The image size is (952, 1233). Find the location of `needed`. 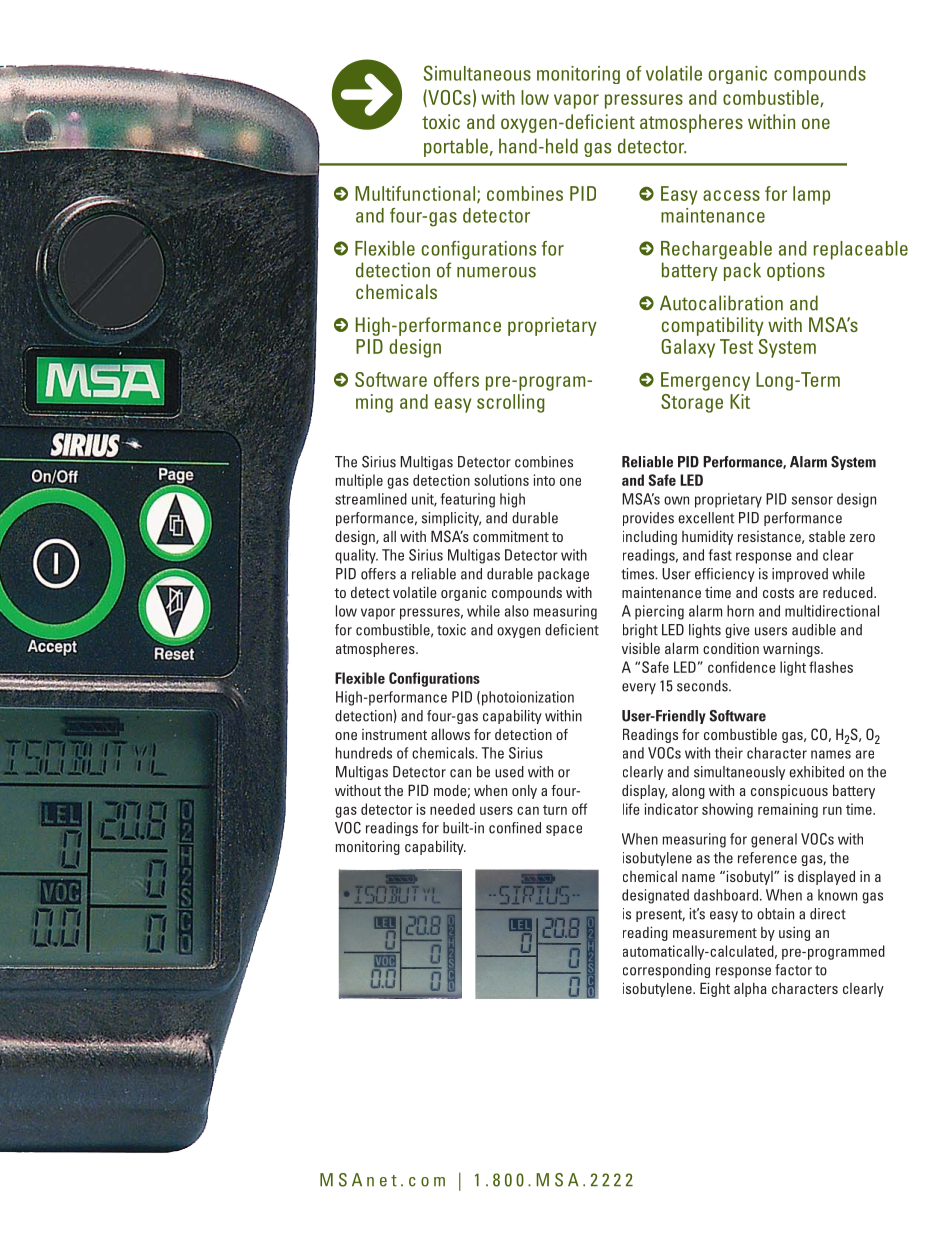

needed is located at coordinates (452, 809).
